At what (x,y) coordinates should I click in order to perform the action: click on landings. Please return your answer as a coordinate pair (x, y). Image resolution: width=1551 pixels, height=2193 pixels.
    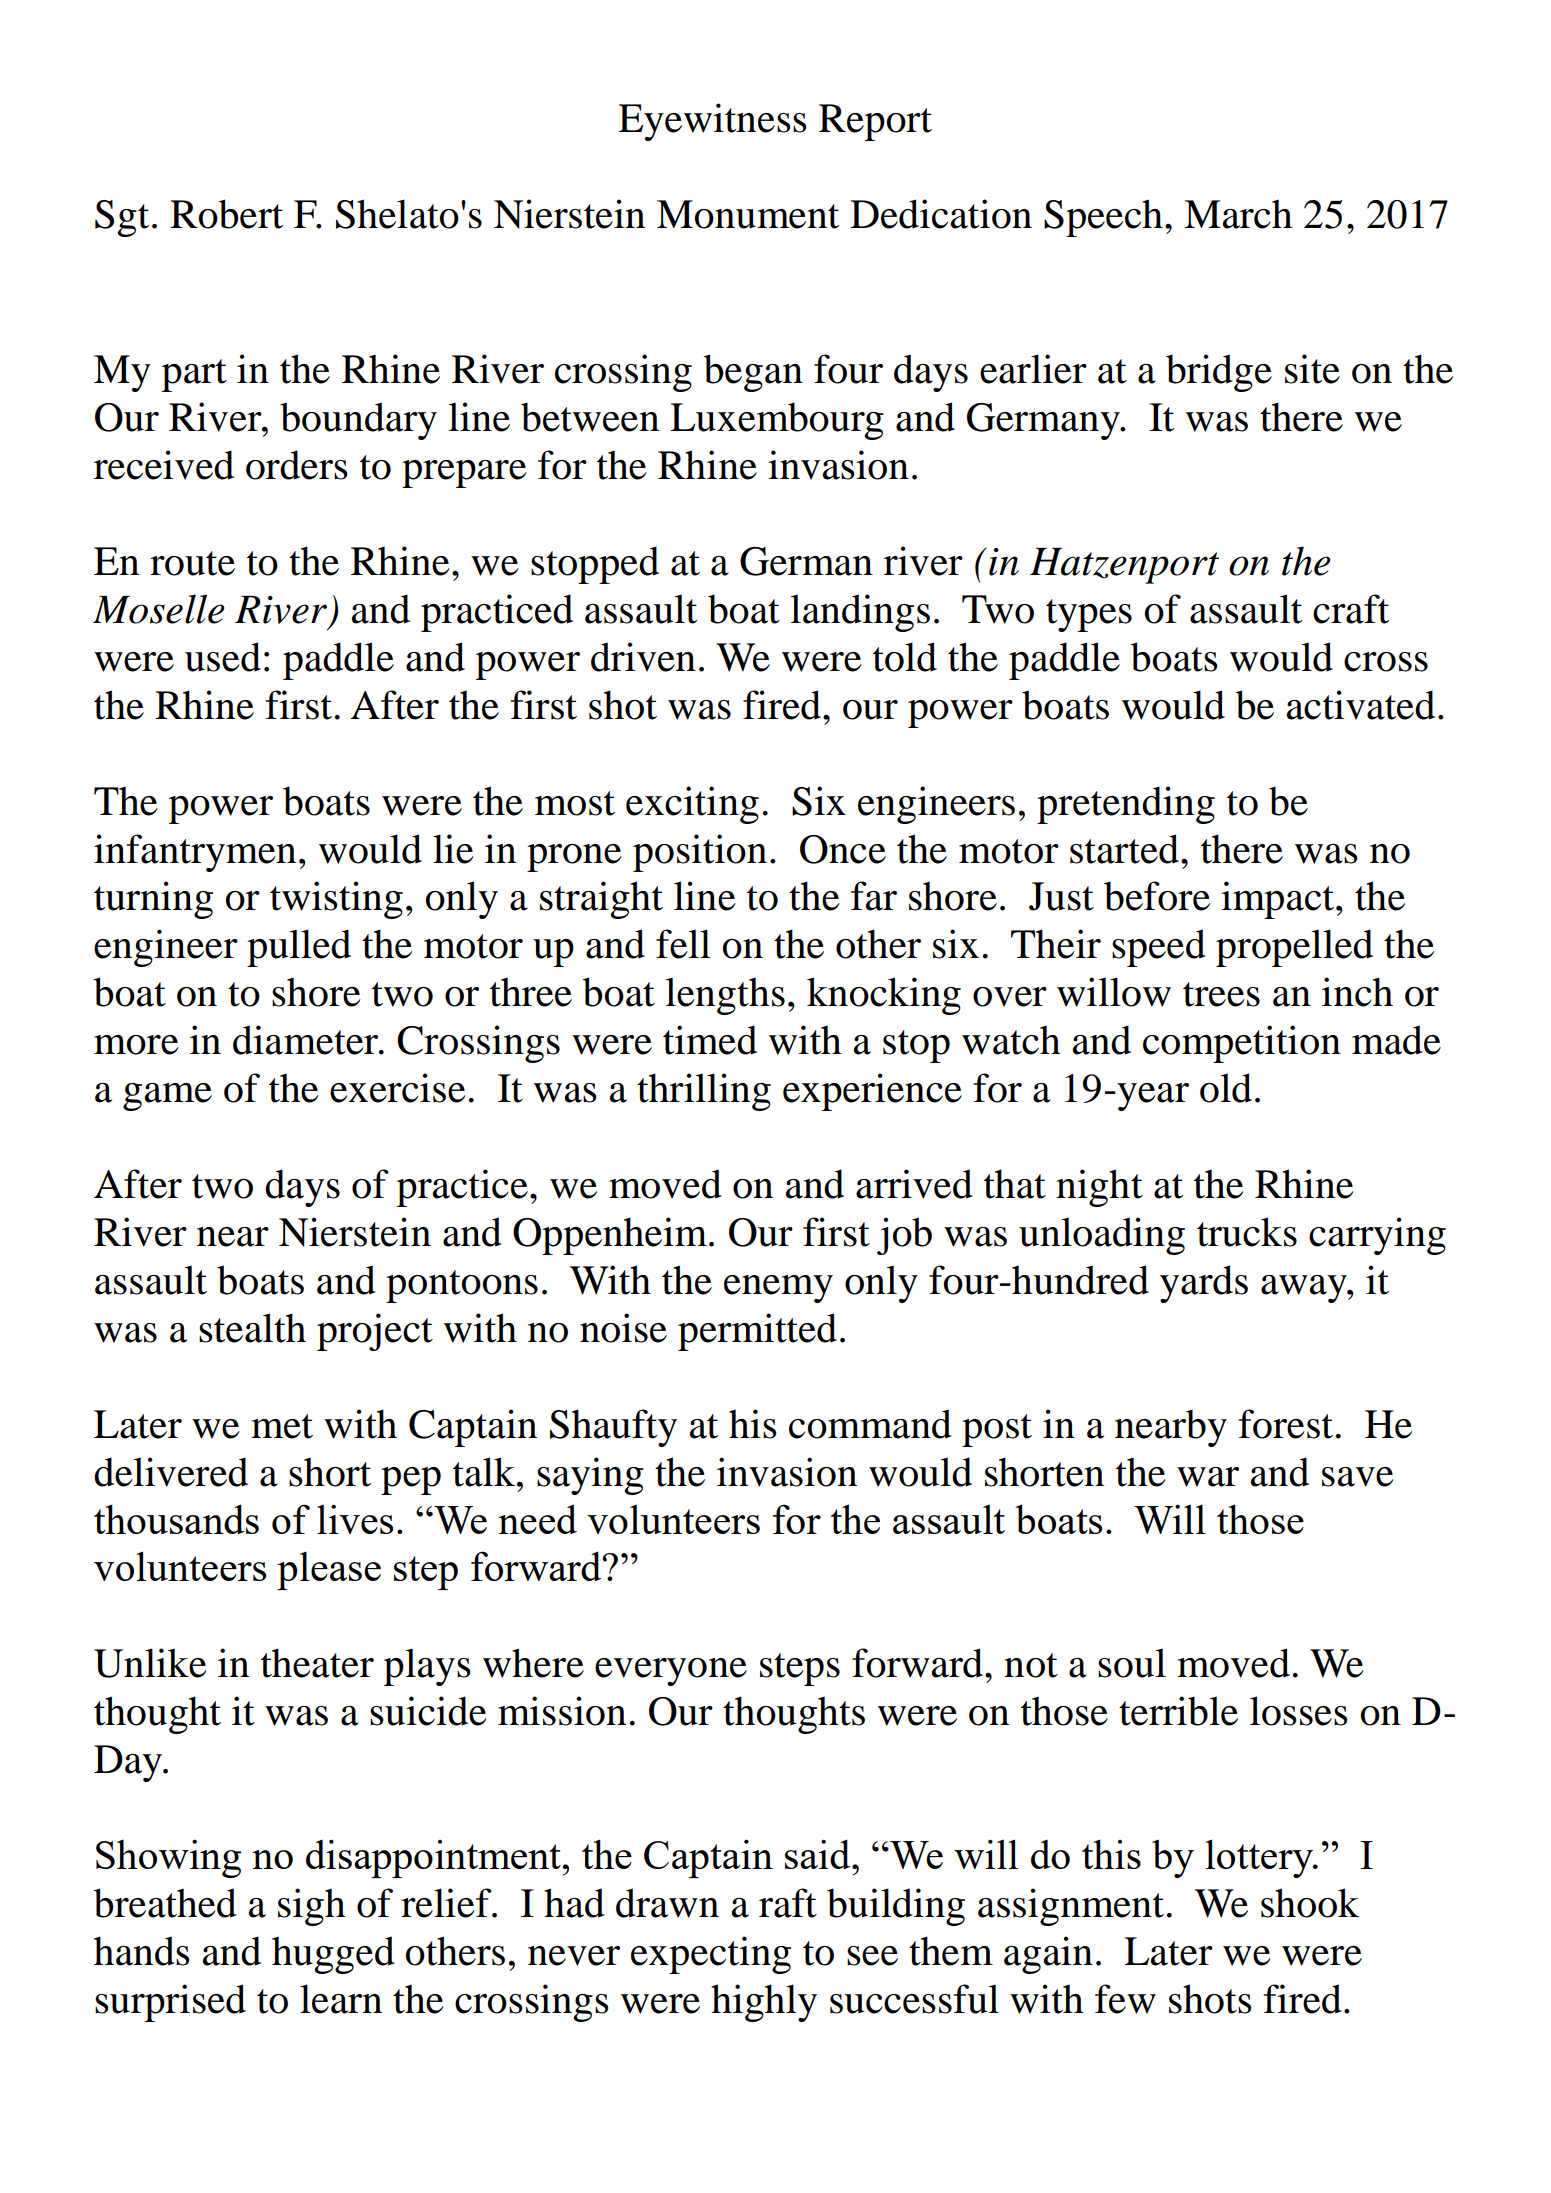
    Looking at the image, I should click on (860, 613).
